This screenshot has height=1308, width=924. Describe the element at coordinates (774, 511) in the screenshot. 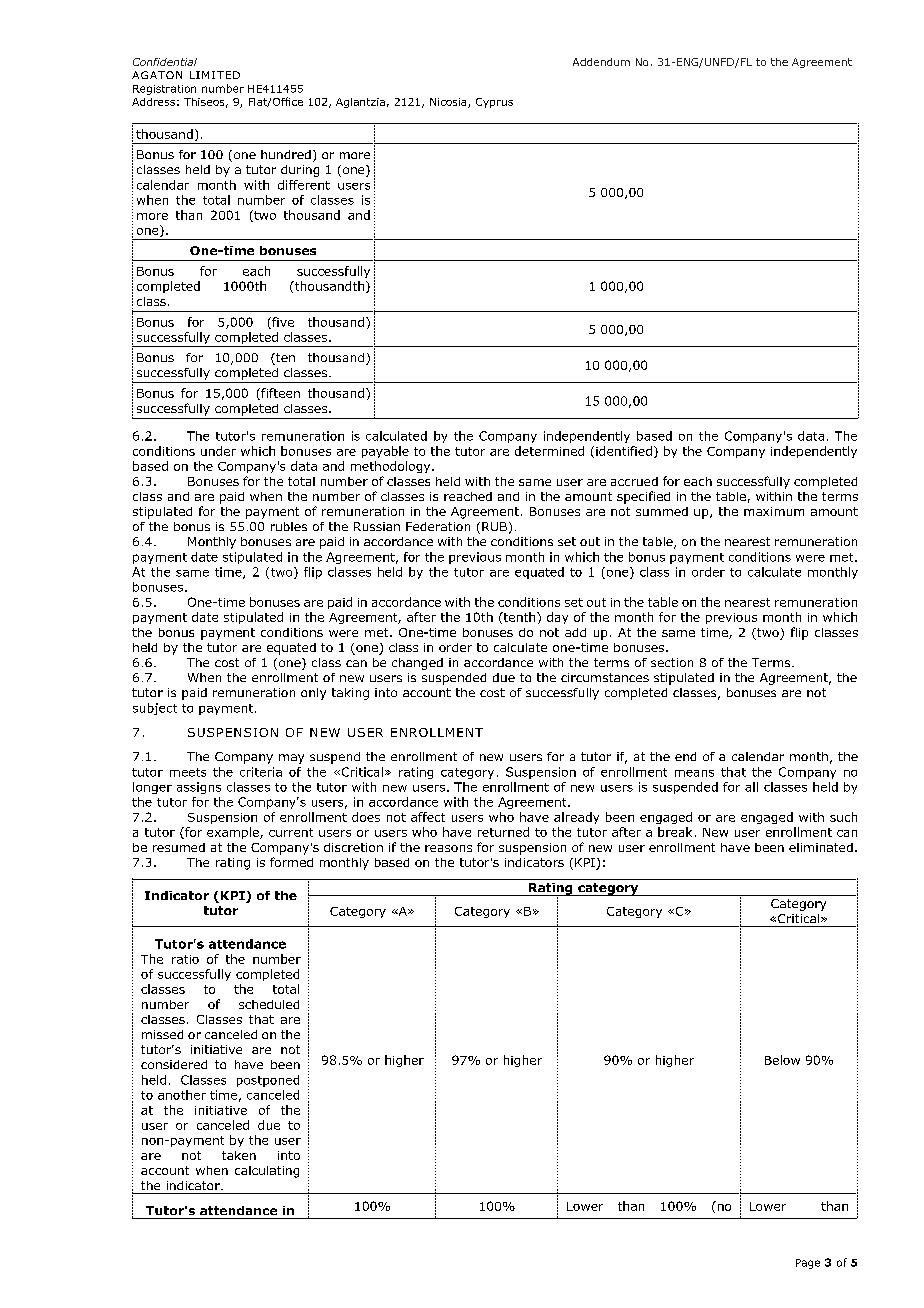

I see `maximum` at that location.
